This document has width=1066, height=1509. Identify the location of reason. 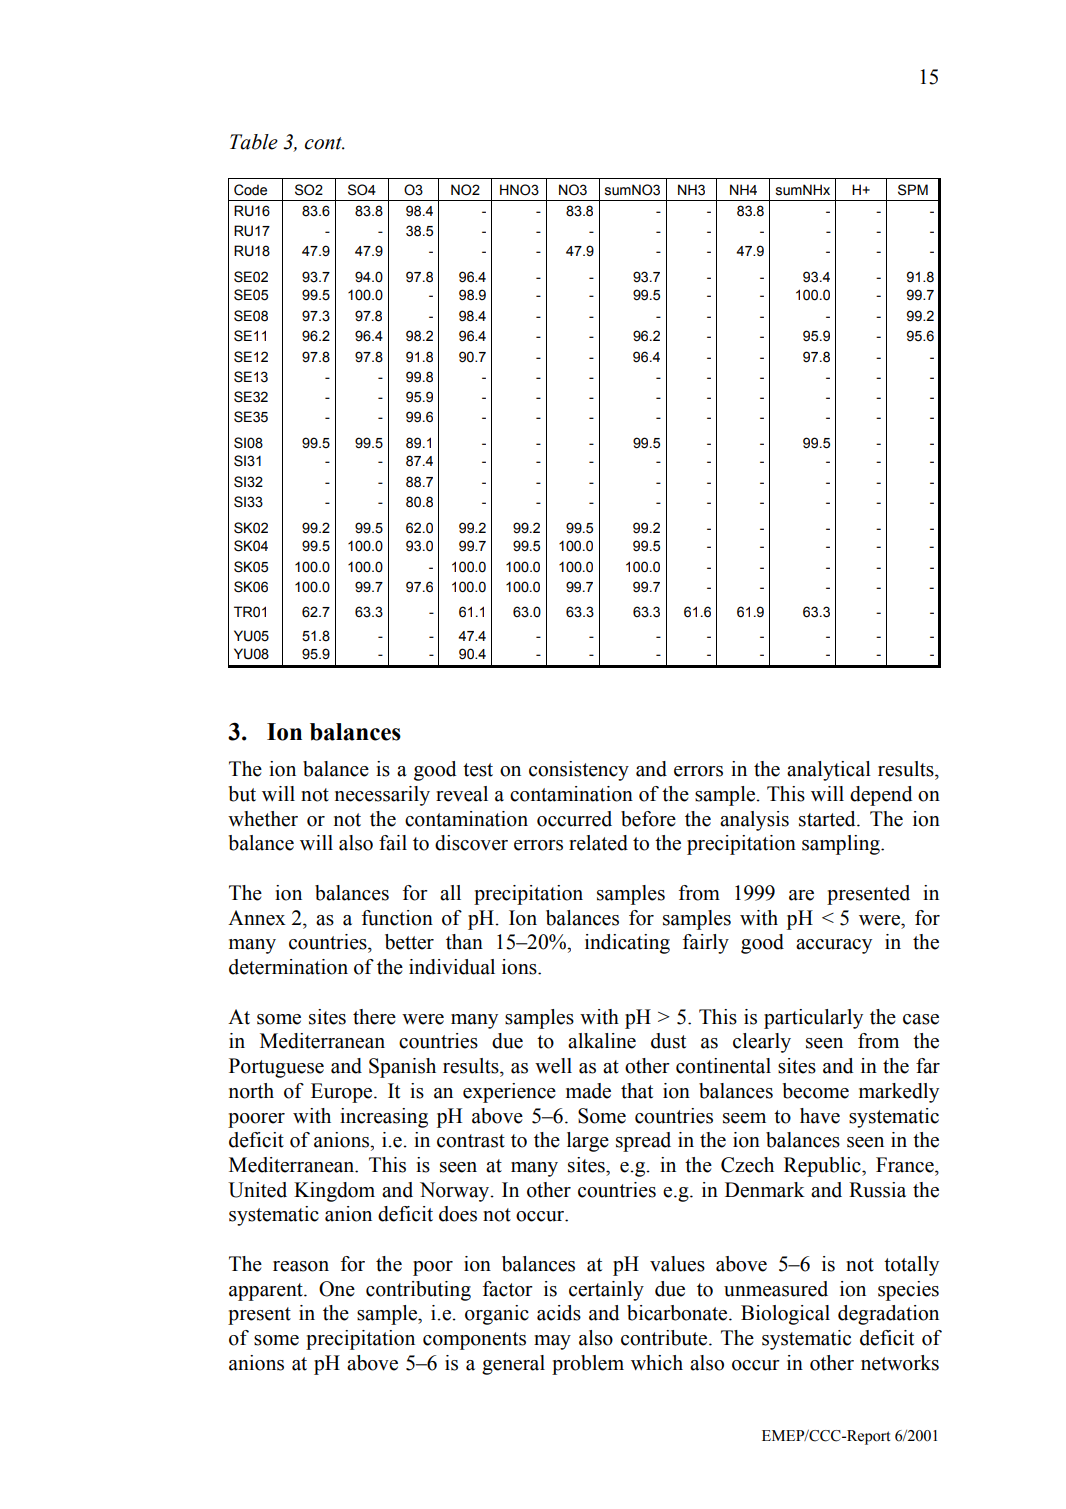
(301, 1266).
